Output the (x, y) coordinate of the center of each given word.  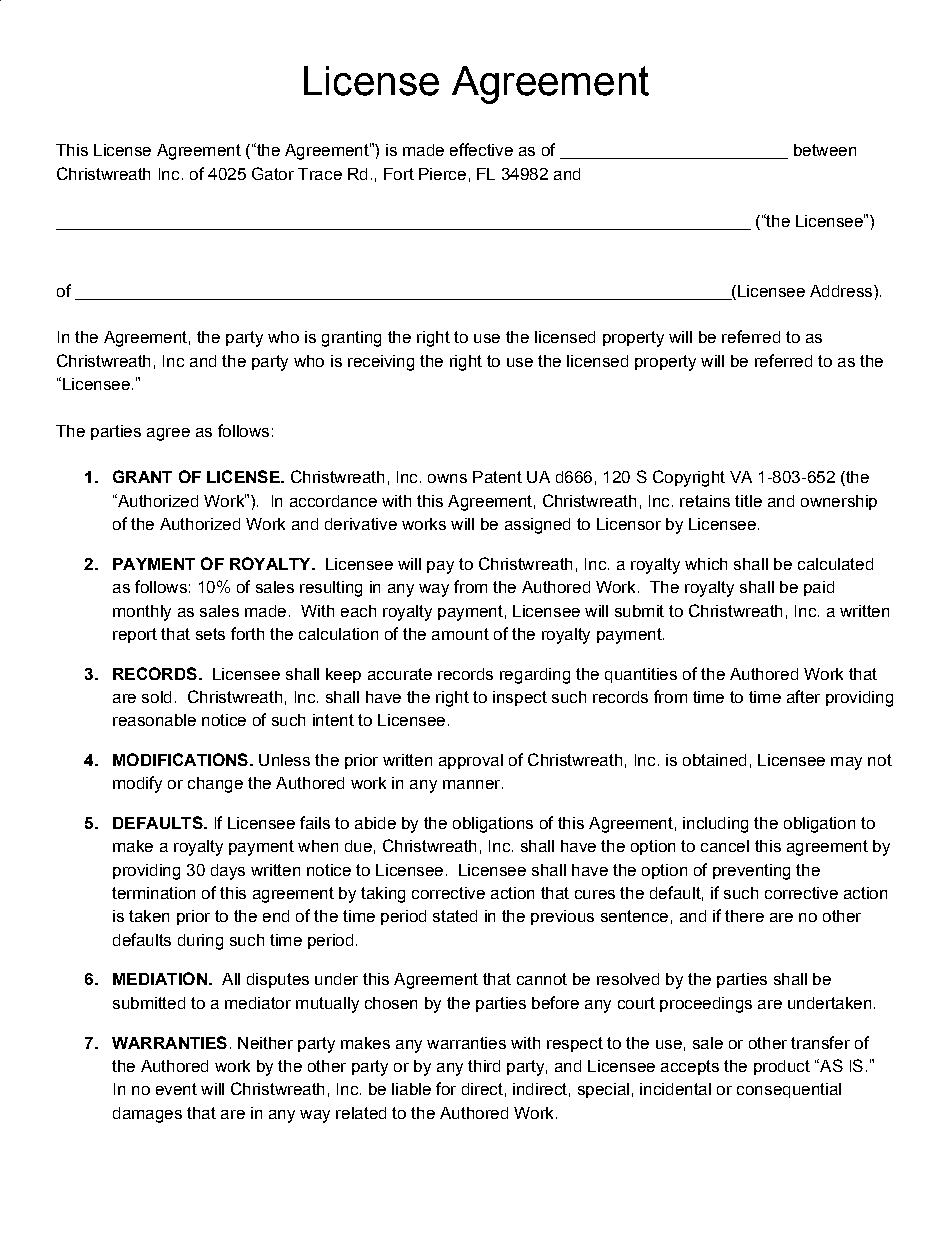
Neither (265, 1043)
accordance (333, 501)
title (748, 501)
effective (481, 149)
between (825, 150)
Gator (273, 173)
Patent (497, 477)
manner (473, 784)
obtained (714, 760)
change (215, 785)
